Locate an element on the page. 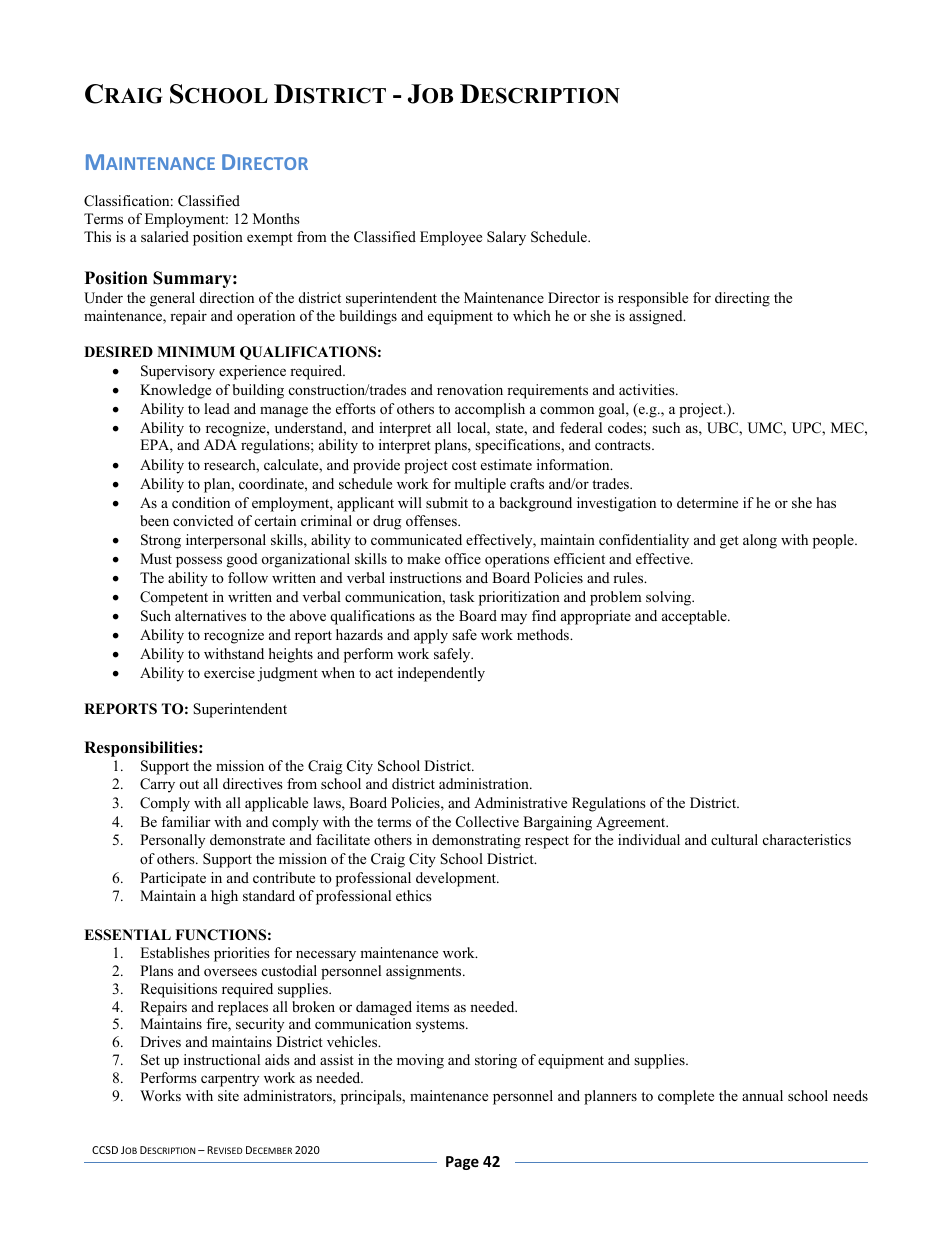  Page is located at coordinates (462, 1163).
